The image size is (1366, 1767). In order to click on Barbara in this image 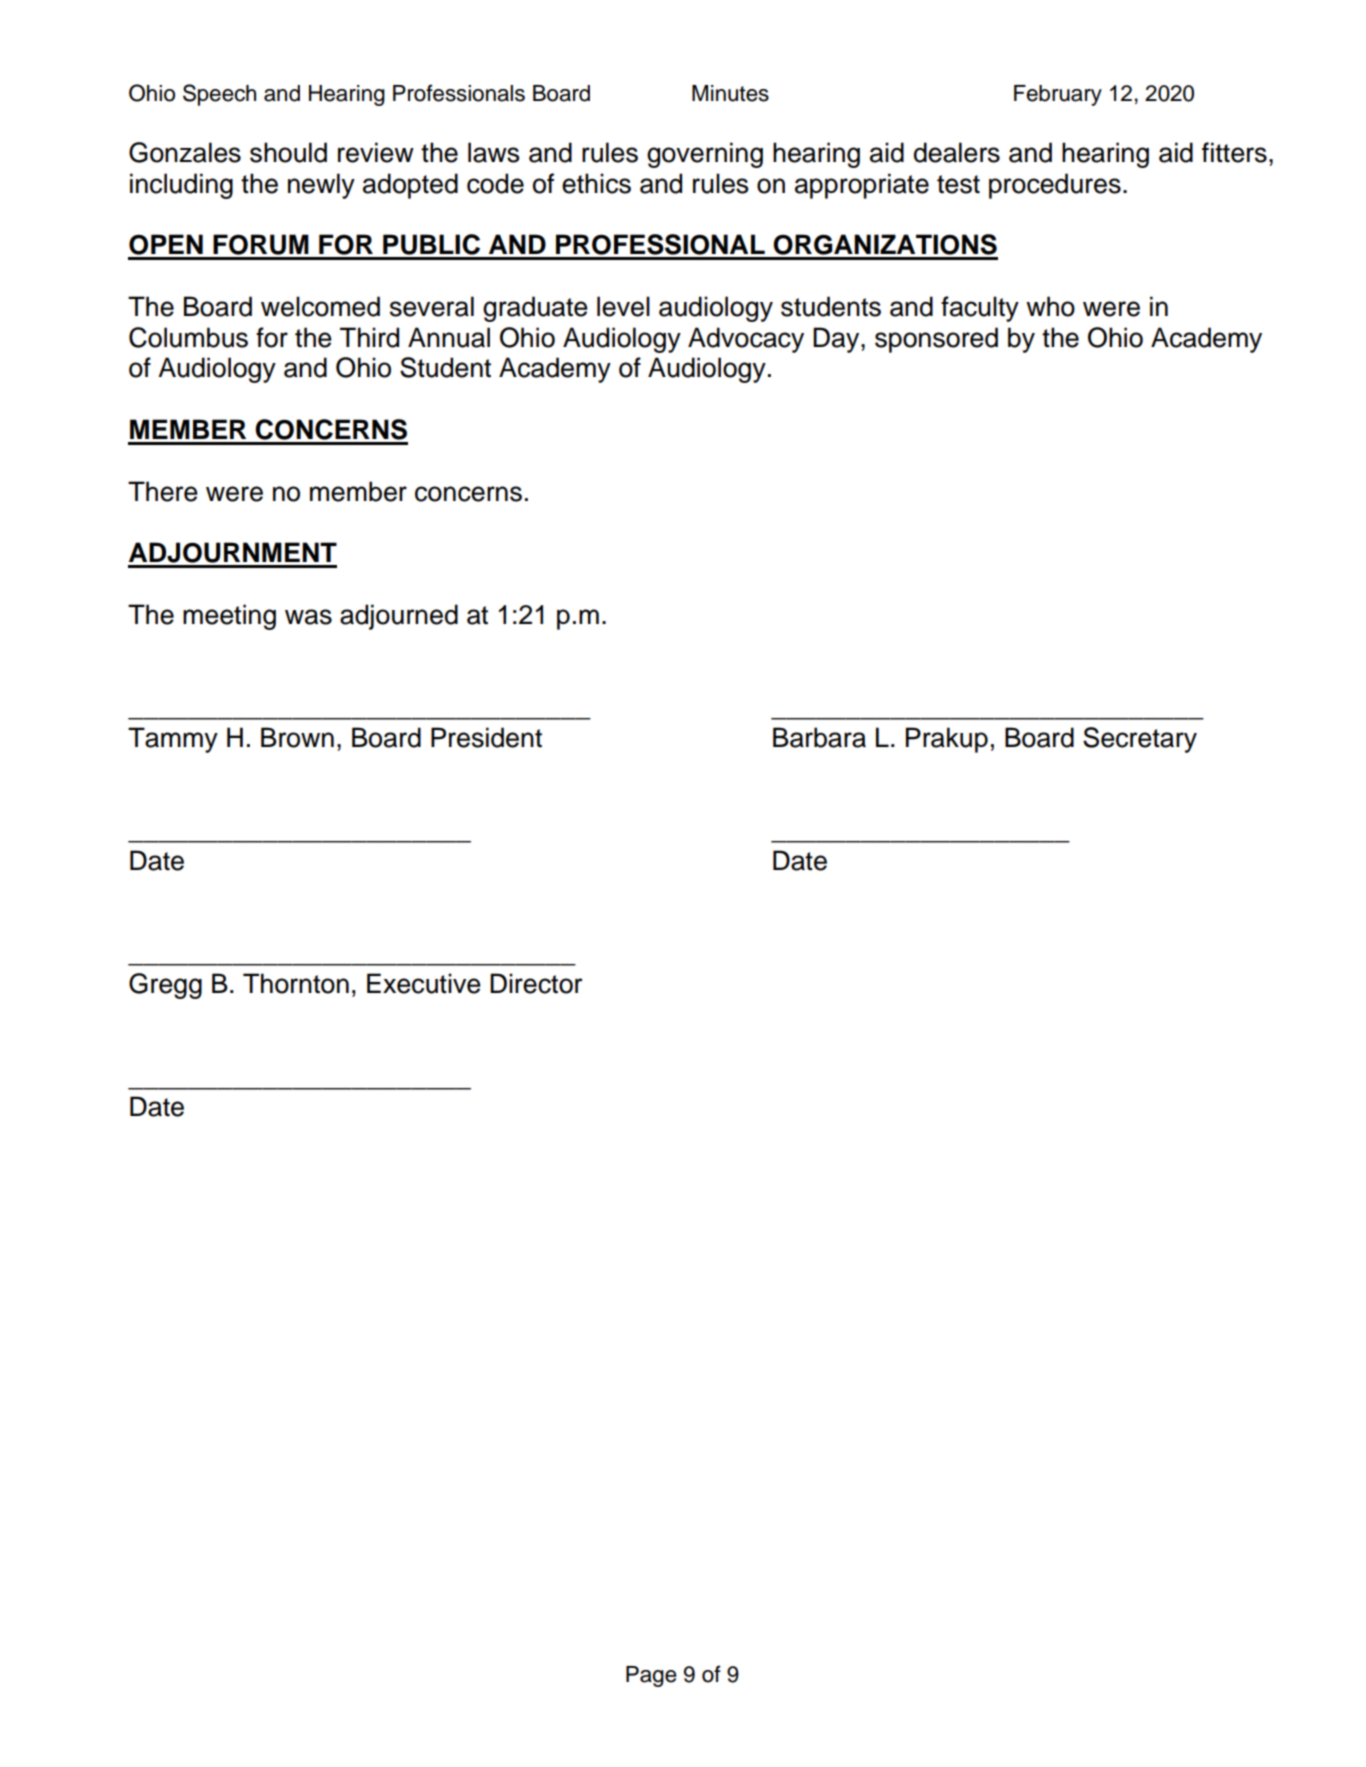, I will do `click(819, 737)`.
